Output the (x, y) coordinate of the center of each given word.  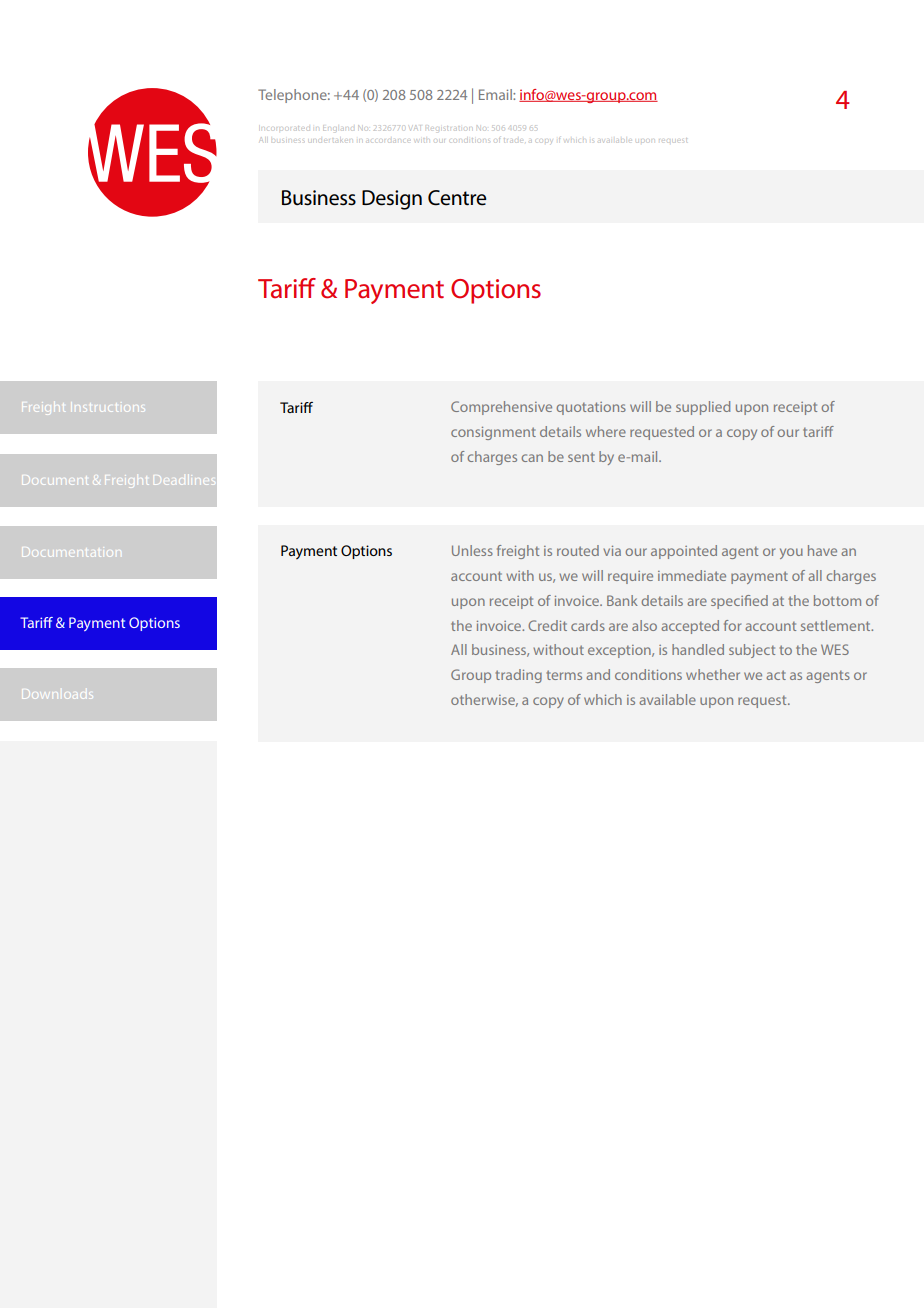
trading (519, 676)
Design (392, 200)
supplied (703, 408)
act (776, 675)
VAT (415, 128)
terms (564, 675)
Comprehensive (501, 408)
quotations (591, 408)
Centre (457, 198)
